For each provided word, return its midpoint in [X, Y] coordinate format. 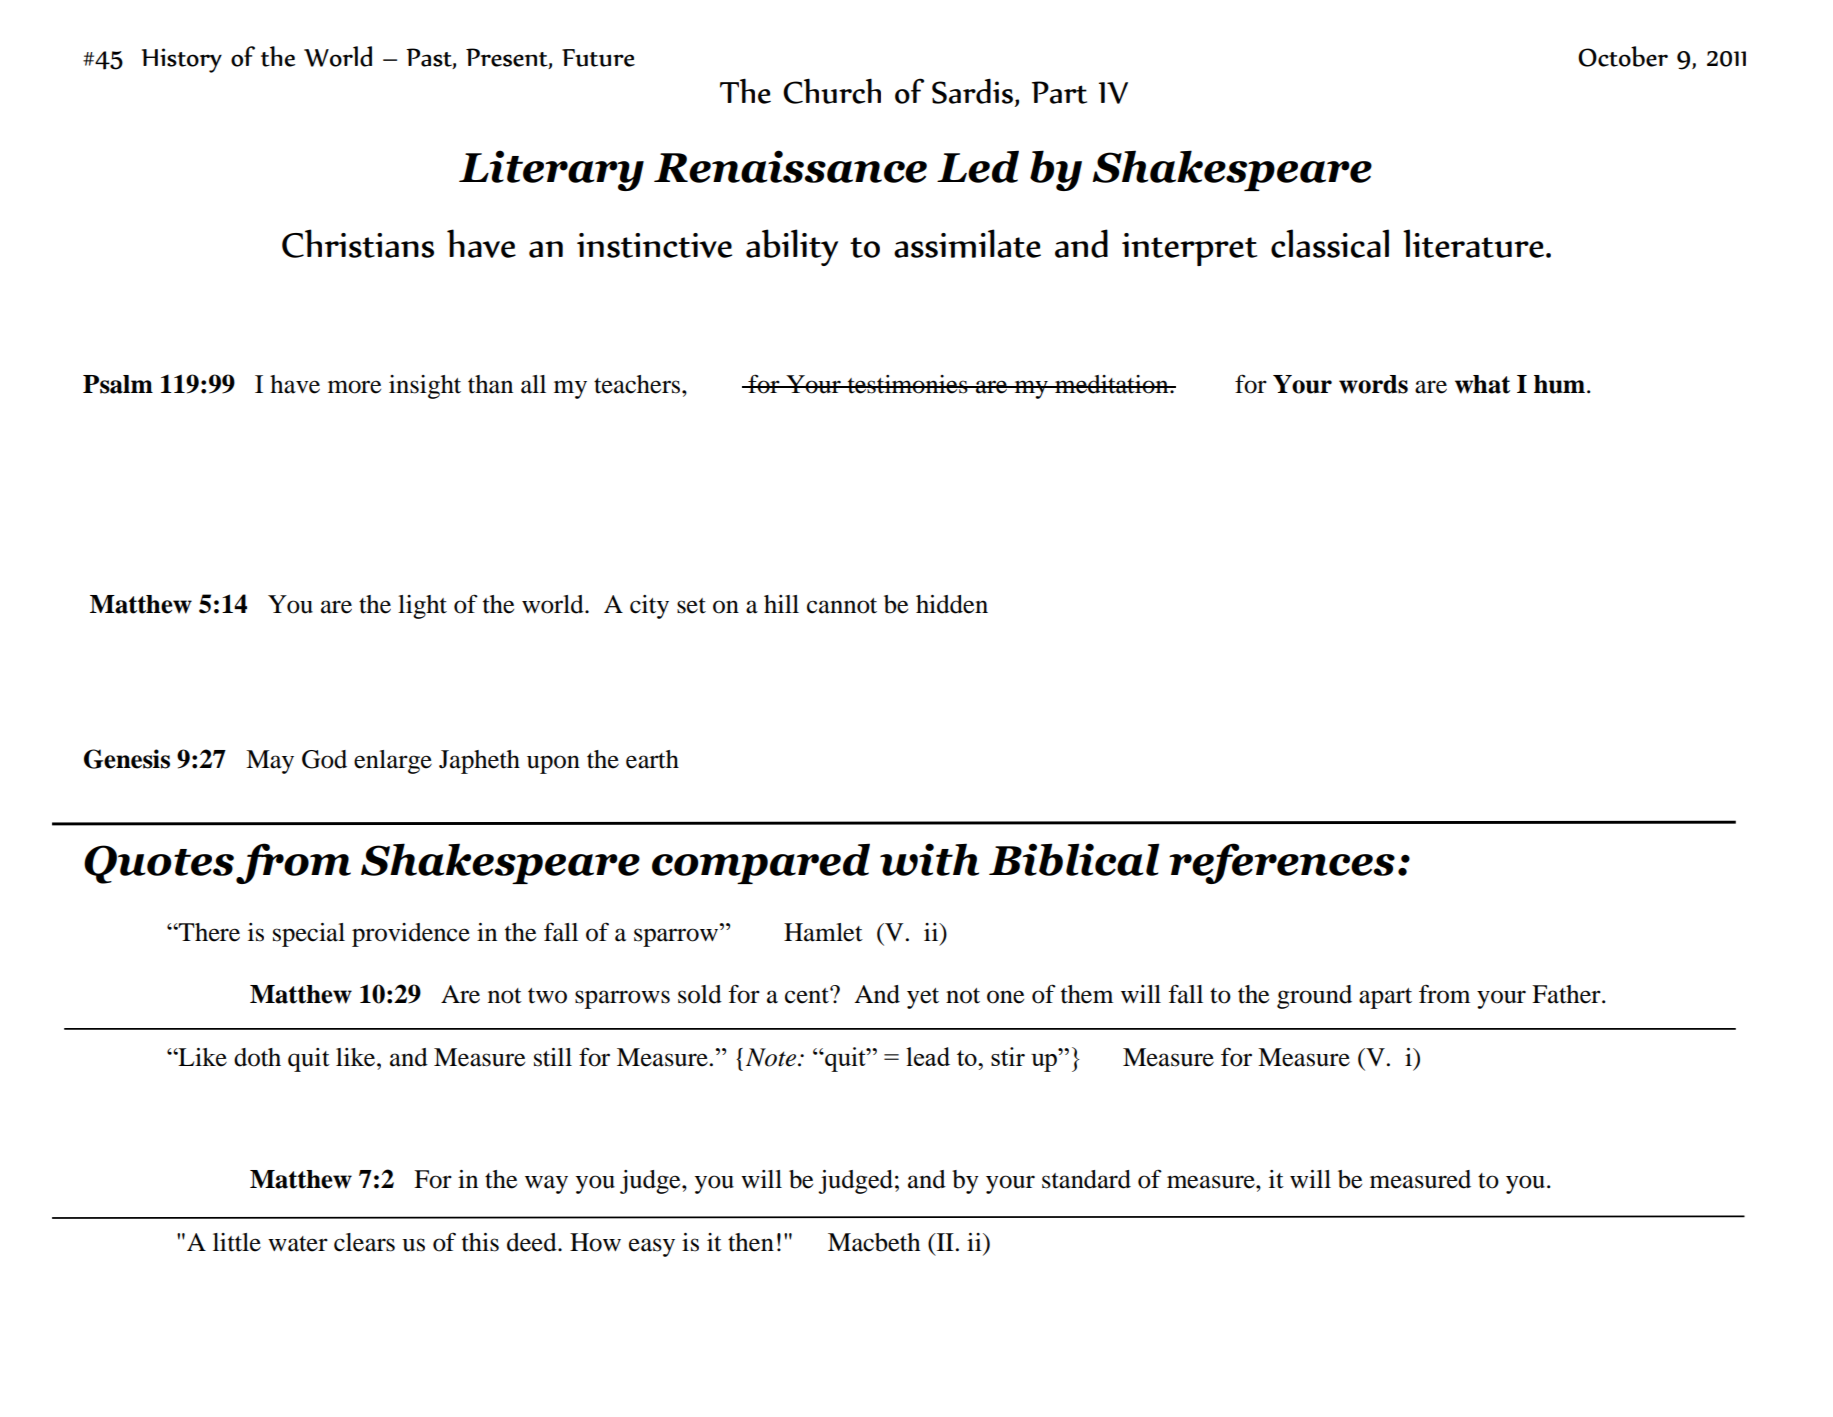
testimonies [907, 384]
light [422, 607]
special [309, 935]
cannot [842, 606]
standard [1086, 1179]
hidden [952, 604]
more [354, 387]
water [298, 1244]
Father [1567, 994]
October [1623, 56]
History [182, 60]
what [1482, 384]
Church [832, 91]
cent [808, 995]
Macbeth [874, 1242]
